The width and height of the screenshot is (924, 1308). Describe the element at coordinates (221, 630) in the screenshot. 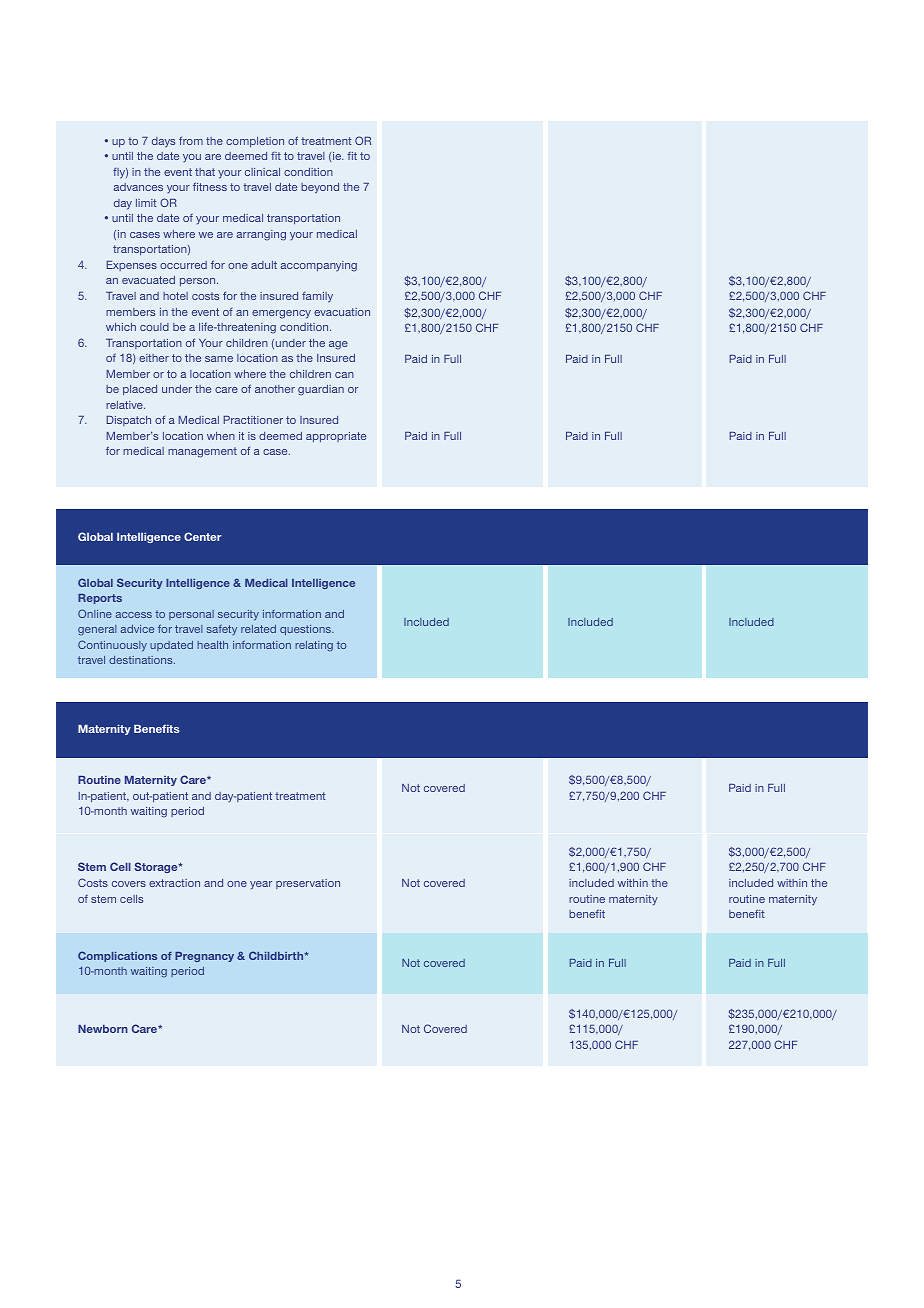

I see `safety` at that location.
